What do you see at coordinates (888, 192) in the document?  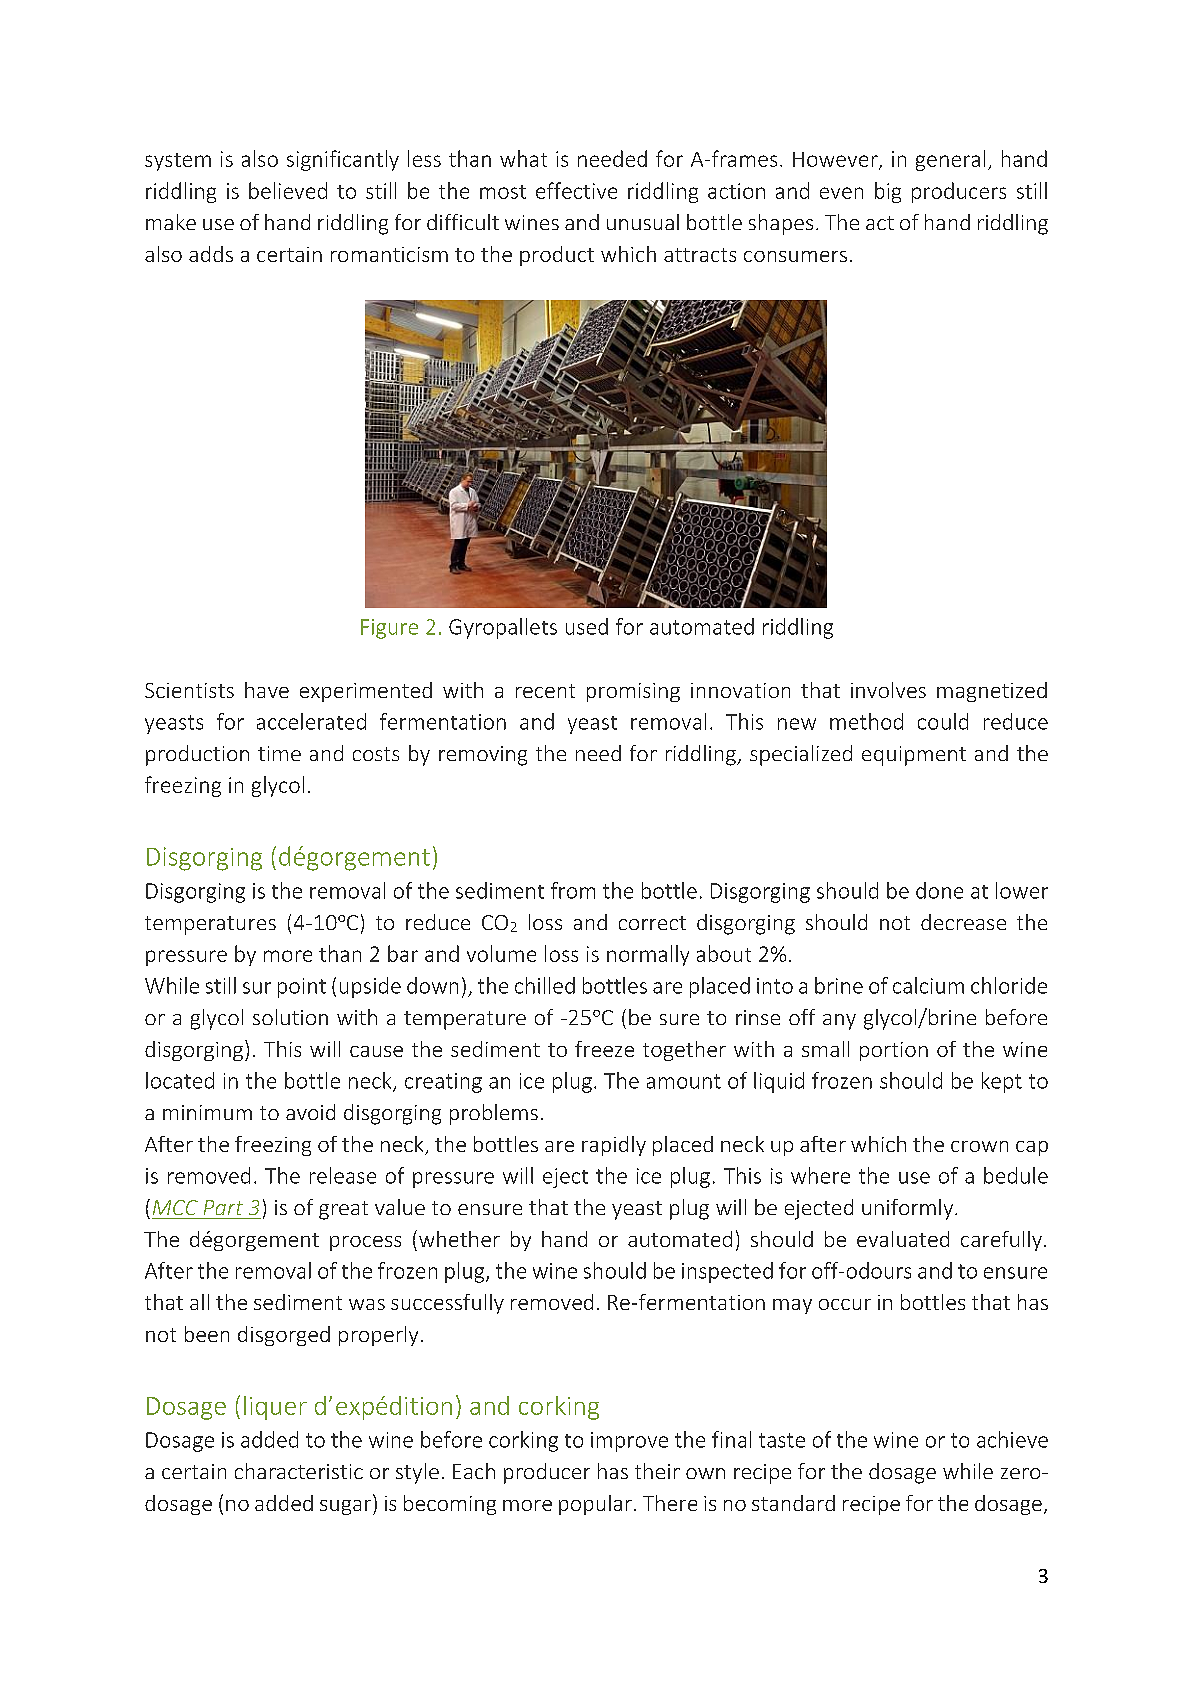 I see `big` at bounding box center [888, 192].
